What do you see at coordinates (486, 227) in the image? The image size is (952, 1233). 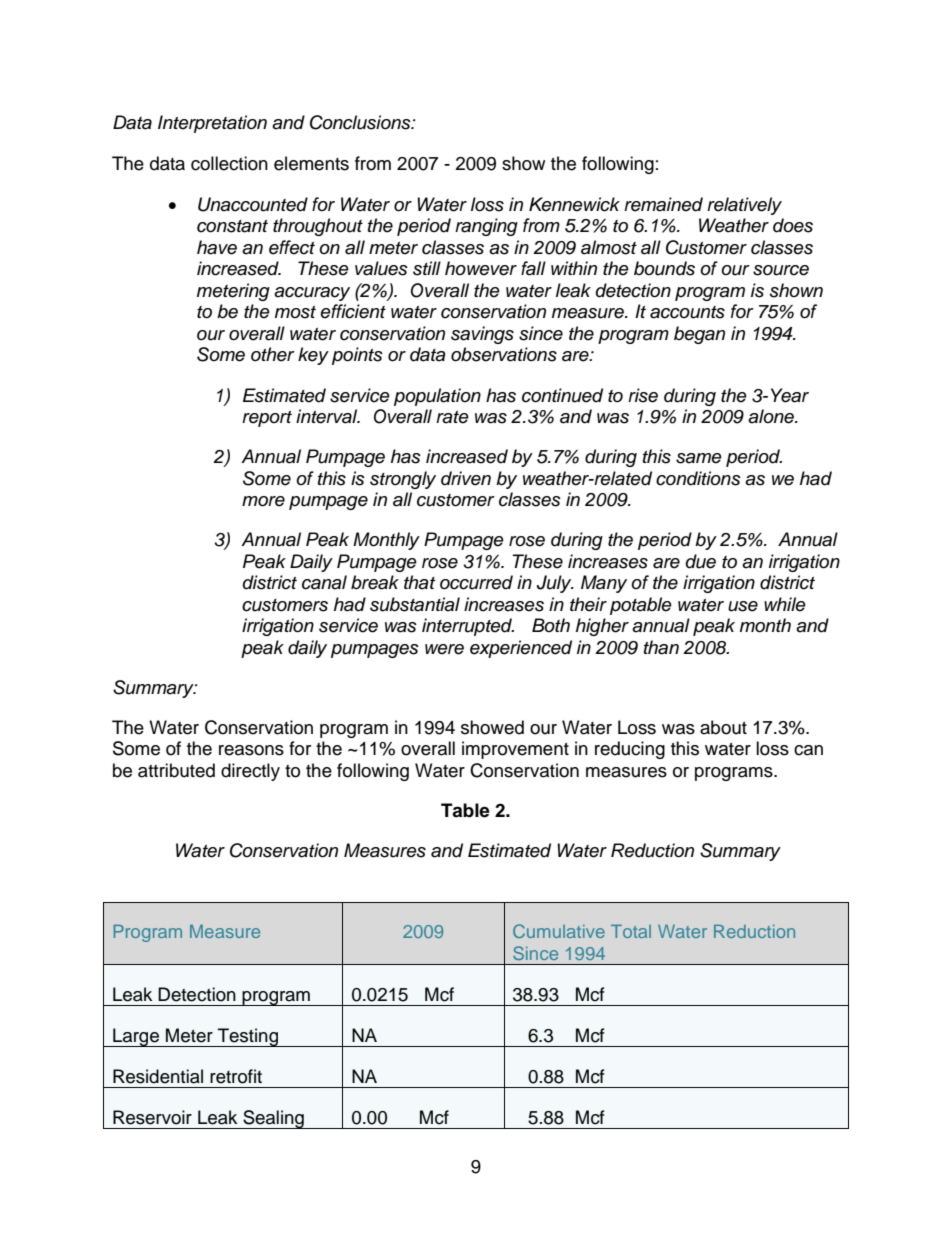 I see `ranging` at bounding box center [486, 227].
